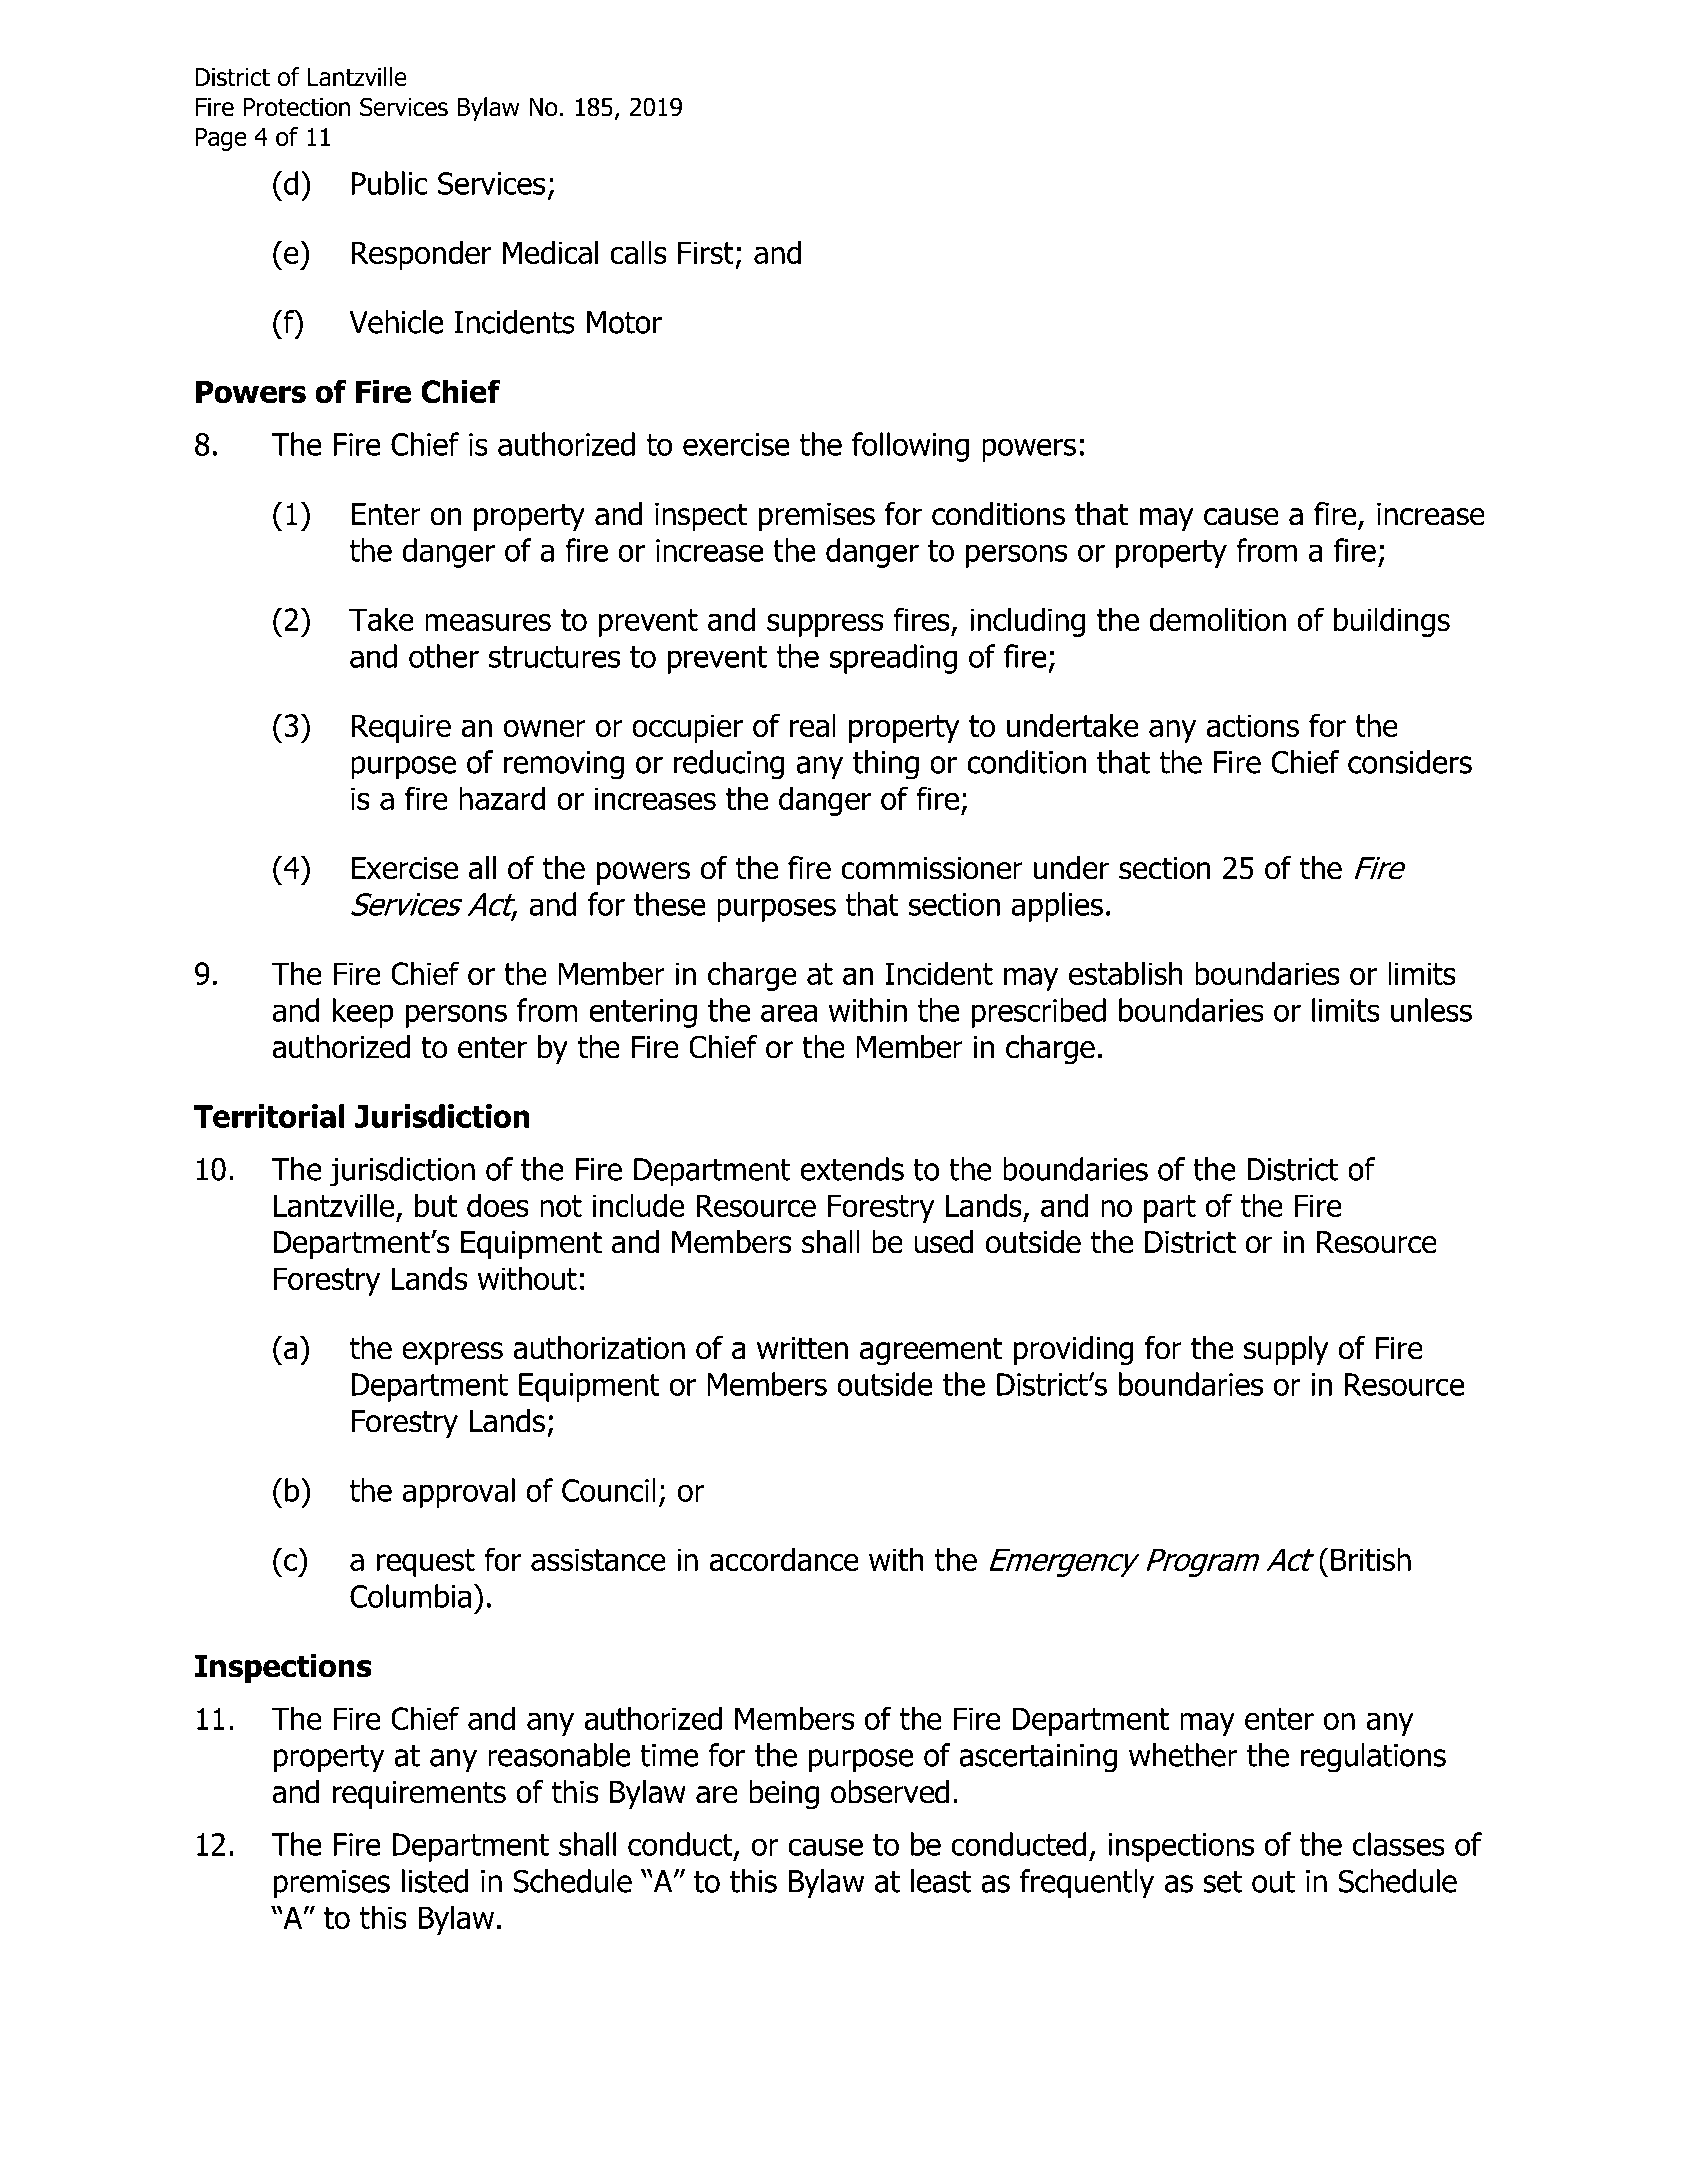 This document has height=2175, width=1681. I want to click on real, so click(813, 725).
